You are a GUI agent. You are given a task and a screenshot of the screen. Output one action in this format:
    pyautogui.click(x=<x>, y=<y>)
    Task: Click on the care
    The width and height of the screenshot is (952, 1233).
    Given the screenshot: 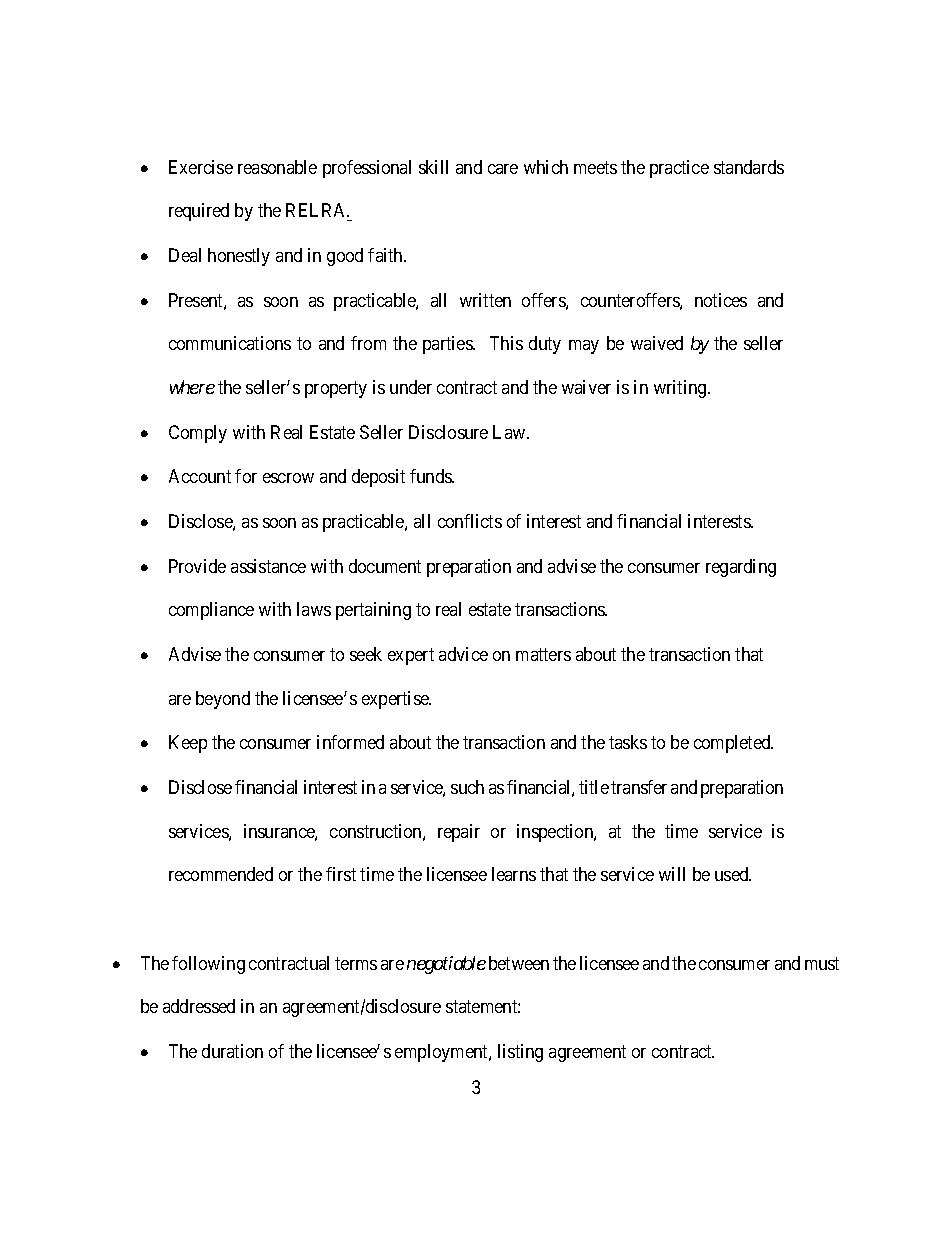 What is the action you would take?
    pyautogui.click(x=503, y=169)
